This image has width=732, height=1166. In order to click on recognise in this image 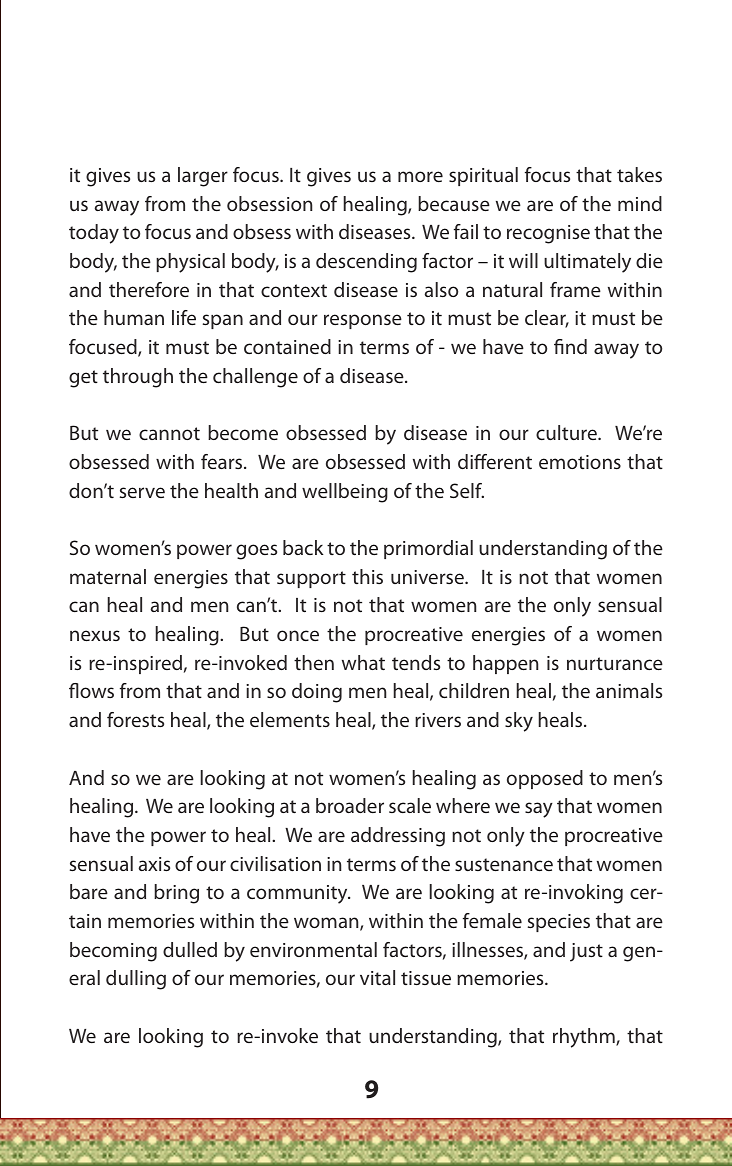, I will do `click(548, 234)`.
